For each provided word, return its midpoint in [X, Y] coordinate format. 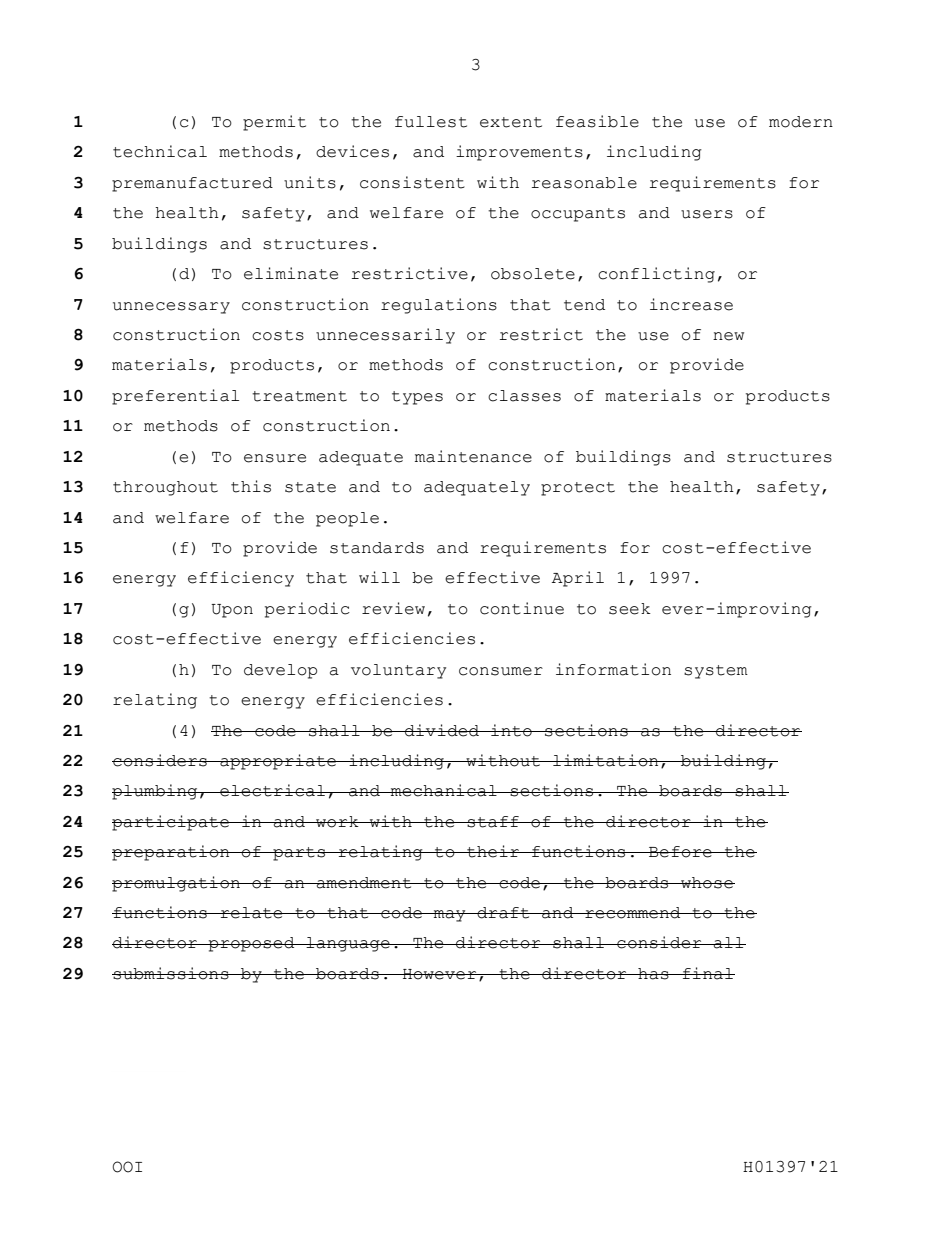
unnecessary [171, 308]
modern [801, 122]
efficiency [241, 579]
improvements [519, 153]
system [716, 672]
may [450, 916]
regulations [439, 306]
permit [274, 123]
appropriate [278, 762]
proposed [252, 944]
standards [377, 548]
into [511, 730]
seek [630, 609]
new [728, 336]
